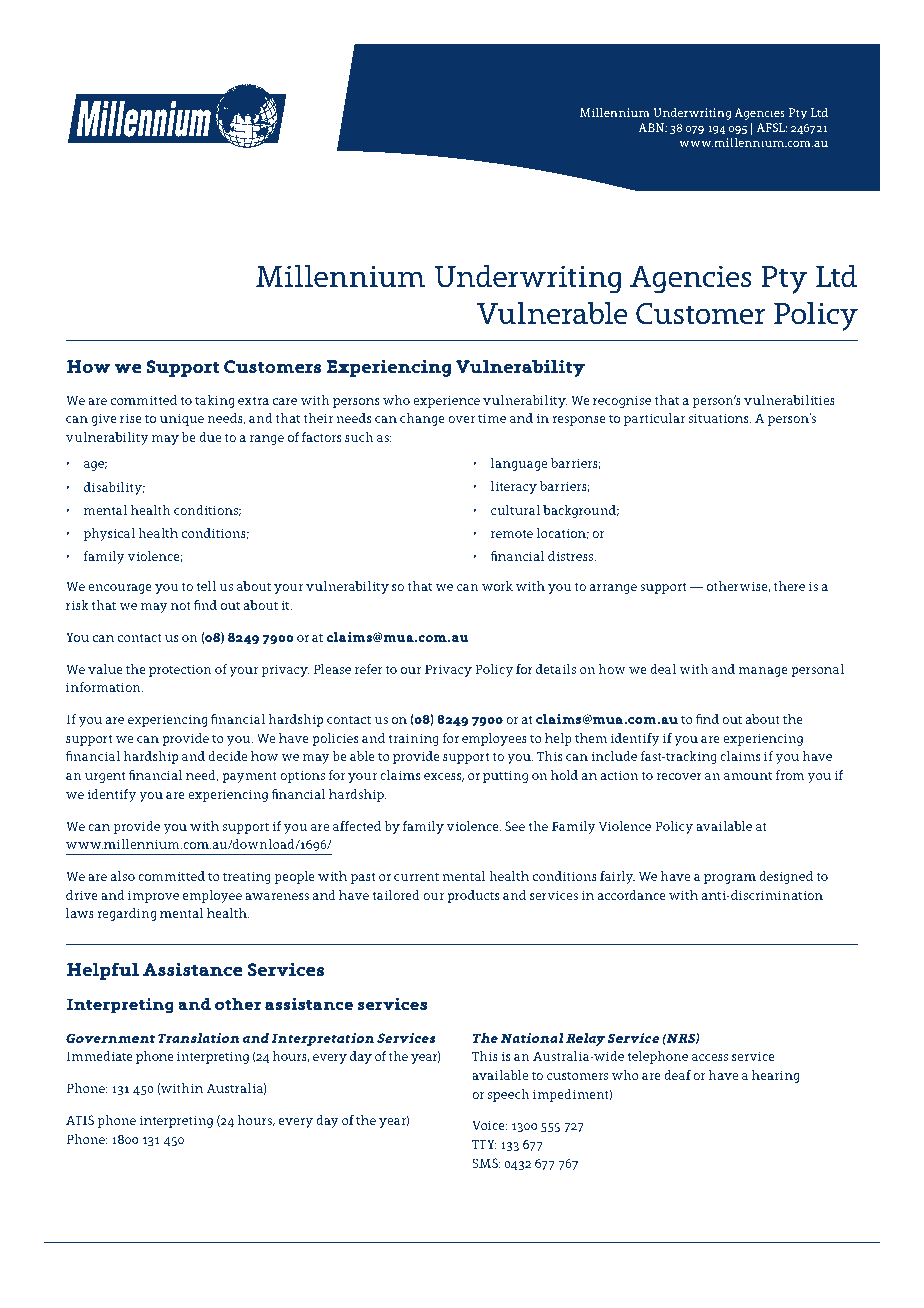 The width and height of the image is (924, 1308). I want to click on manage, so click(763, 672).
